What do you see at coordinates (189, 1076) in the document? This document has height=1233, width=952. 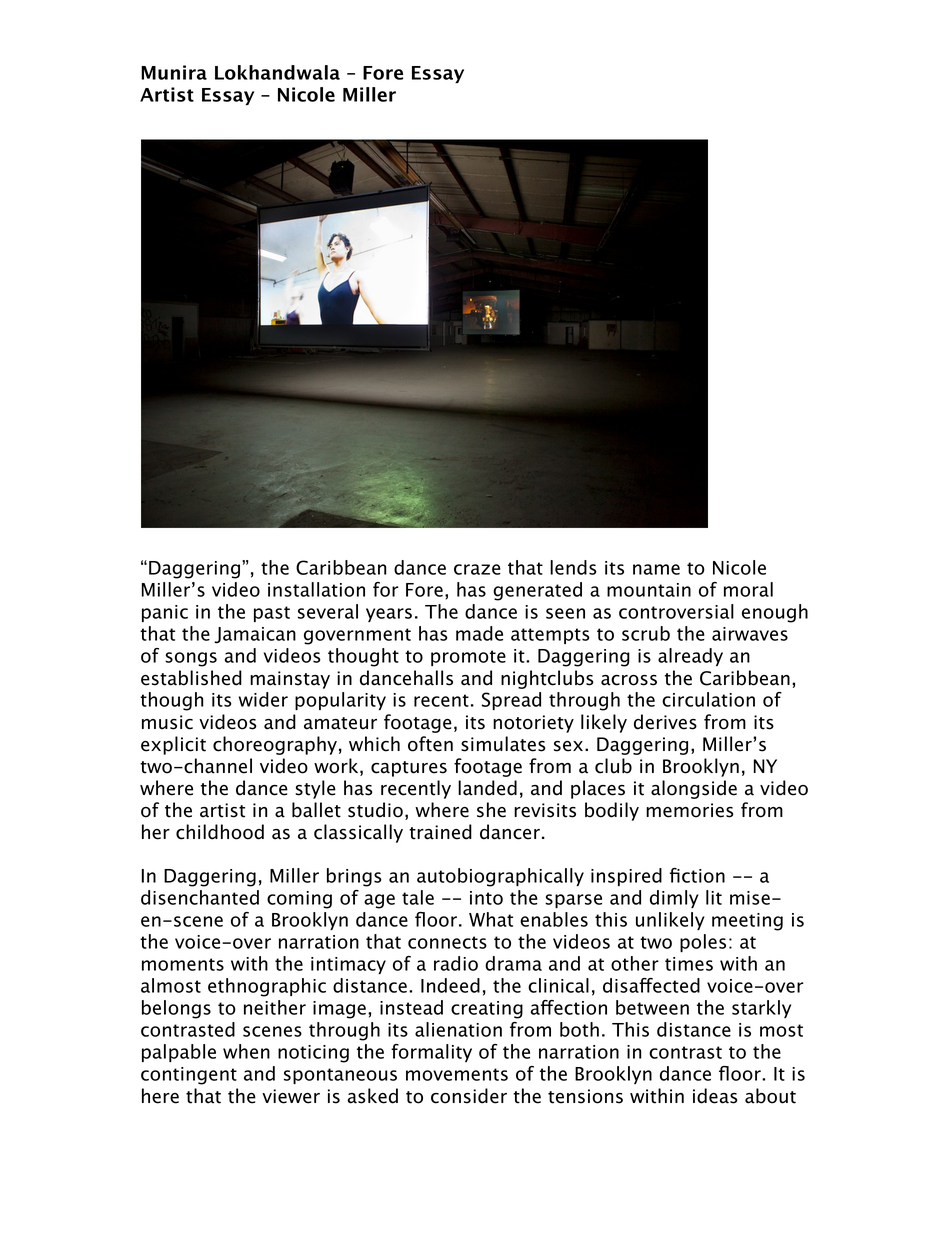 I see `contingent` at bounding box center [189, 1076].
